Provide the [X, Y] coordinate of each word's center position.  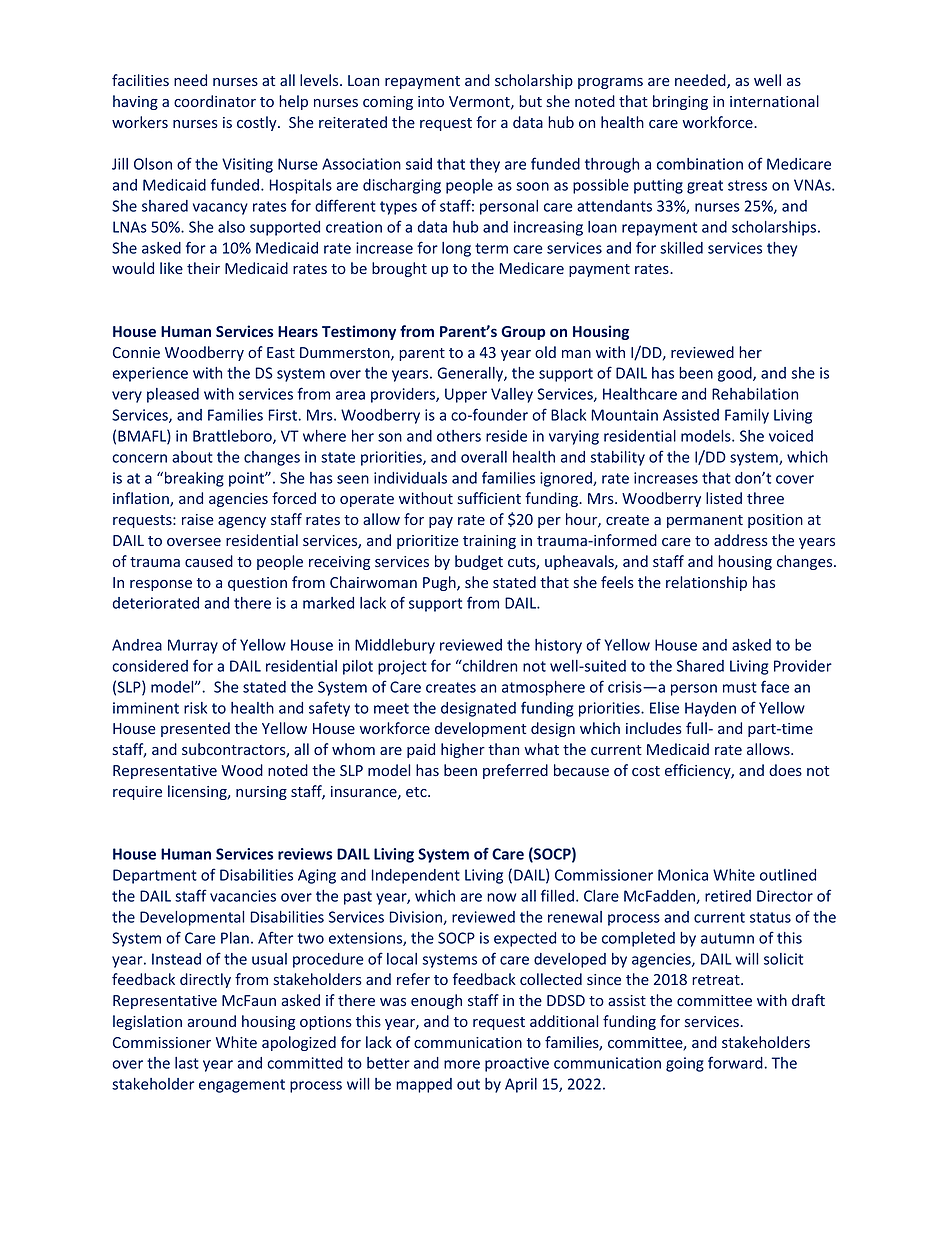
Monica [683, 875]
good [736, 374]
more [462, 1064]
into [431, 101]
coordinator [215, 101]
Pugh [440, 583]
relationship [706, 583]
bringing [680, 102]
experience [150, 374]
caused [209, 561]
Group [523, 333]
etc [417, 792]
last [187, 1063]
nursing [261, 793]
